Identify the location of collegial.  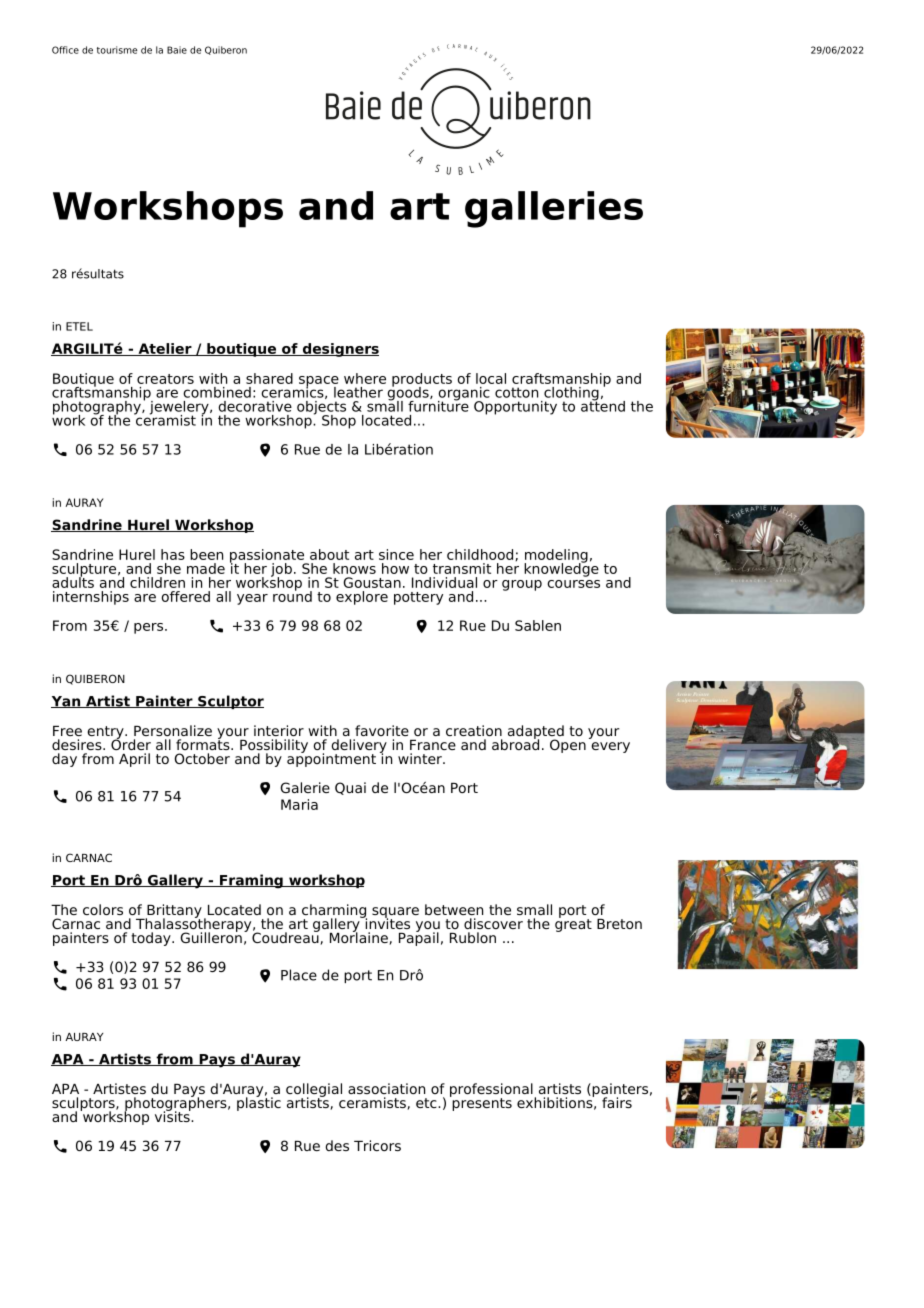
(314, 1091).
